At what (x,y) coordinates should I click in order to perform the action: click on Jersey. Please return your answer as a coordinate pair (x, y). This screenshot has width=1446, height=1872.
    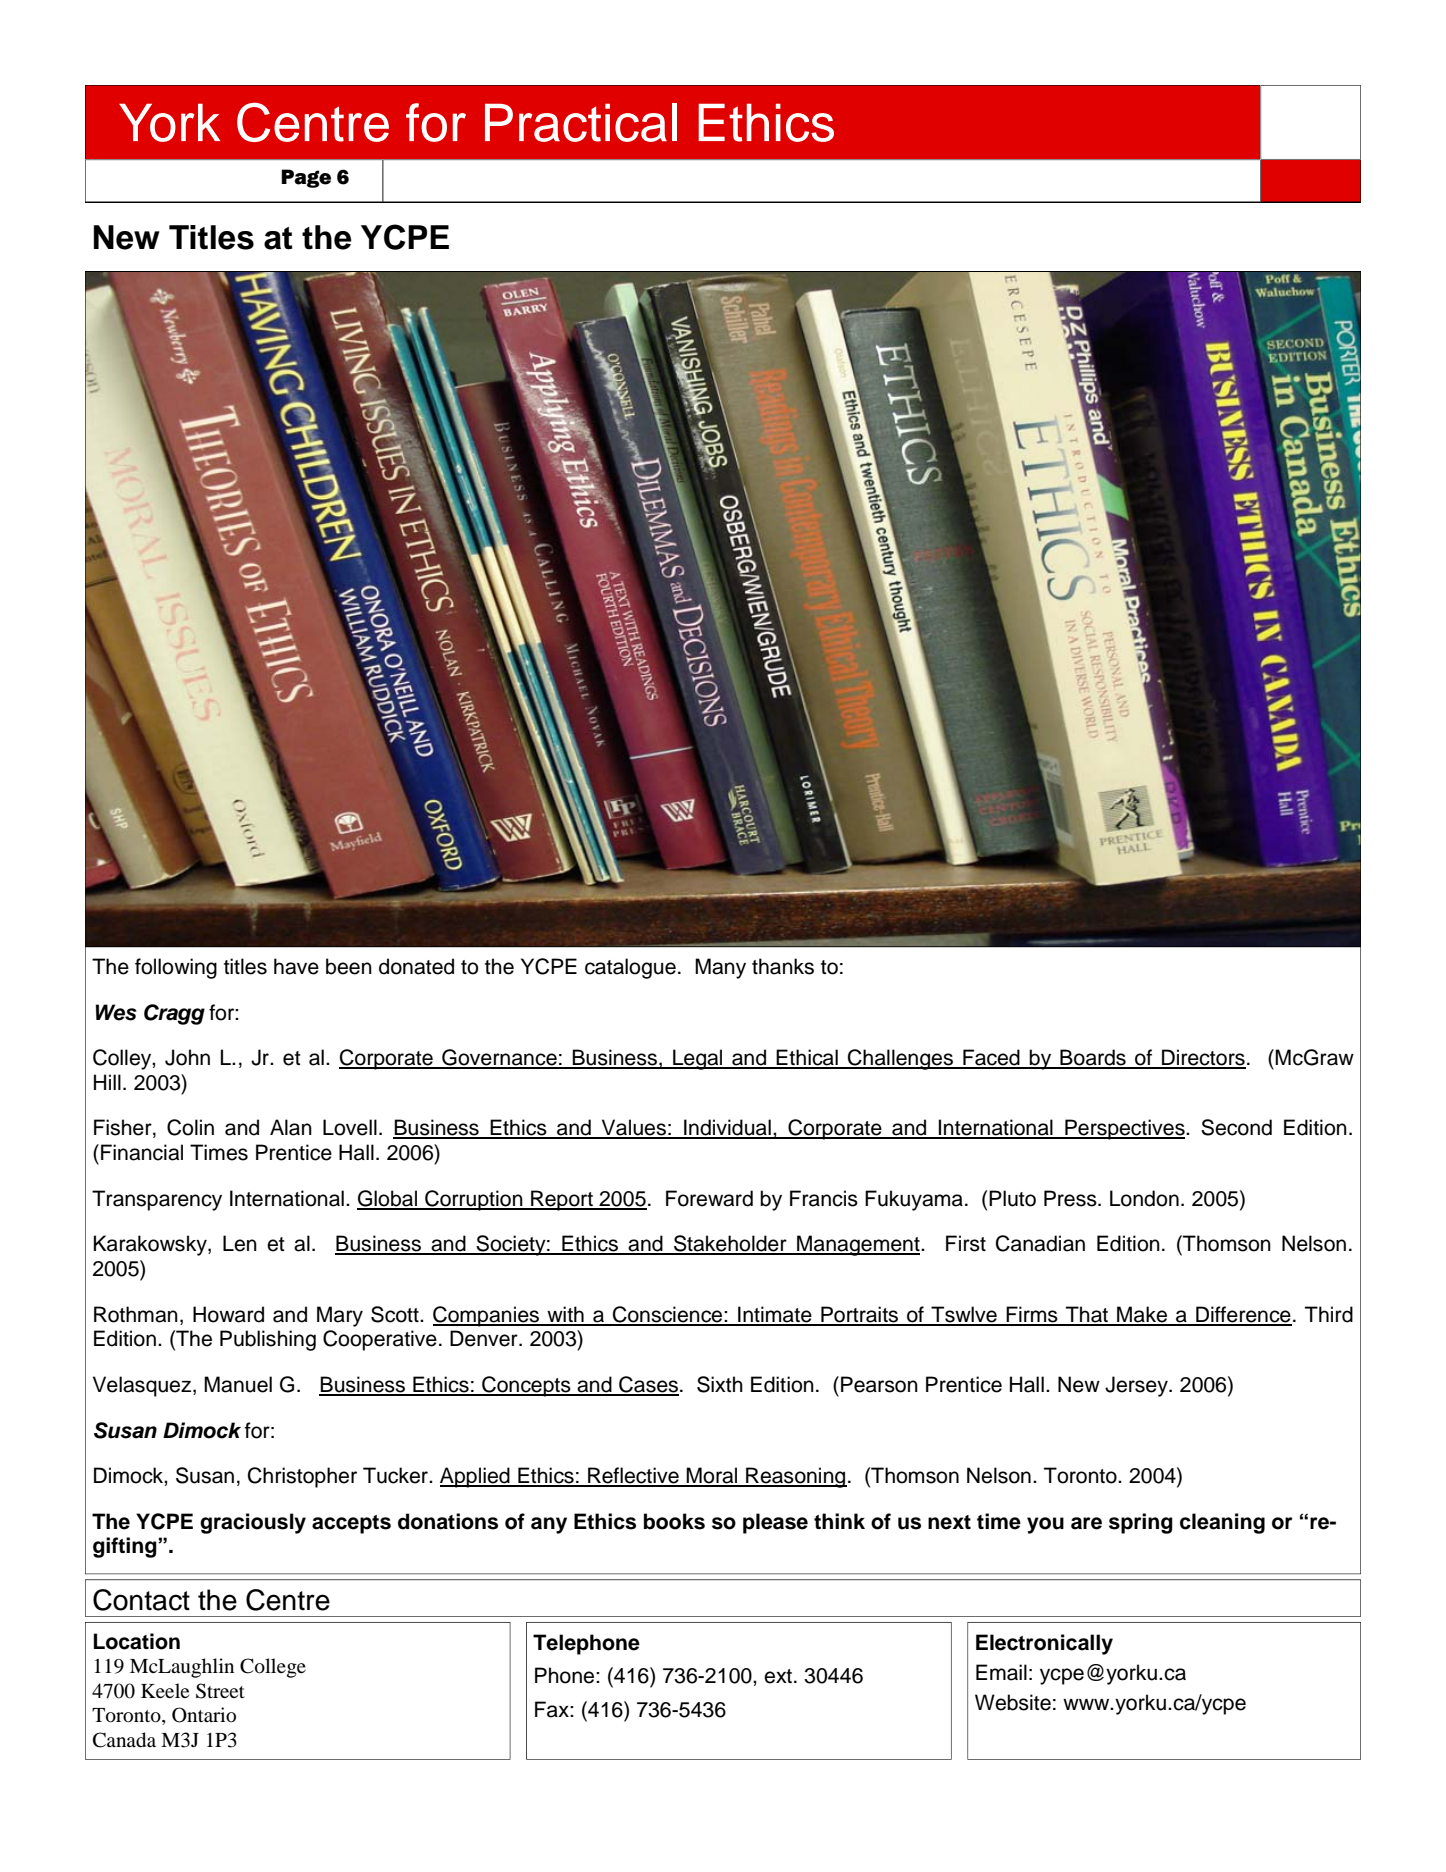
    Looking at the image, I should click on (1137, 1386).
